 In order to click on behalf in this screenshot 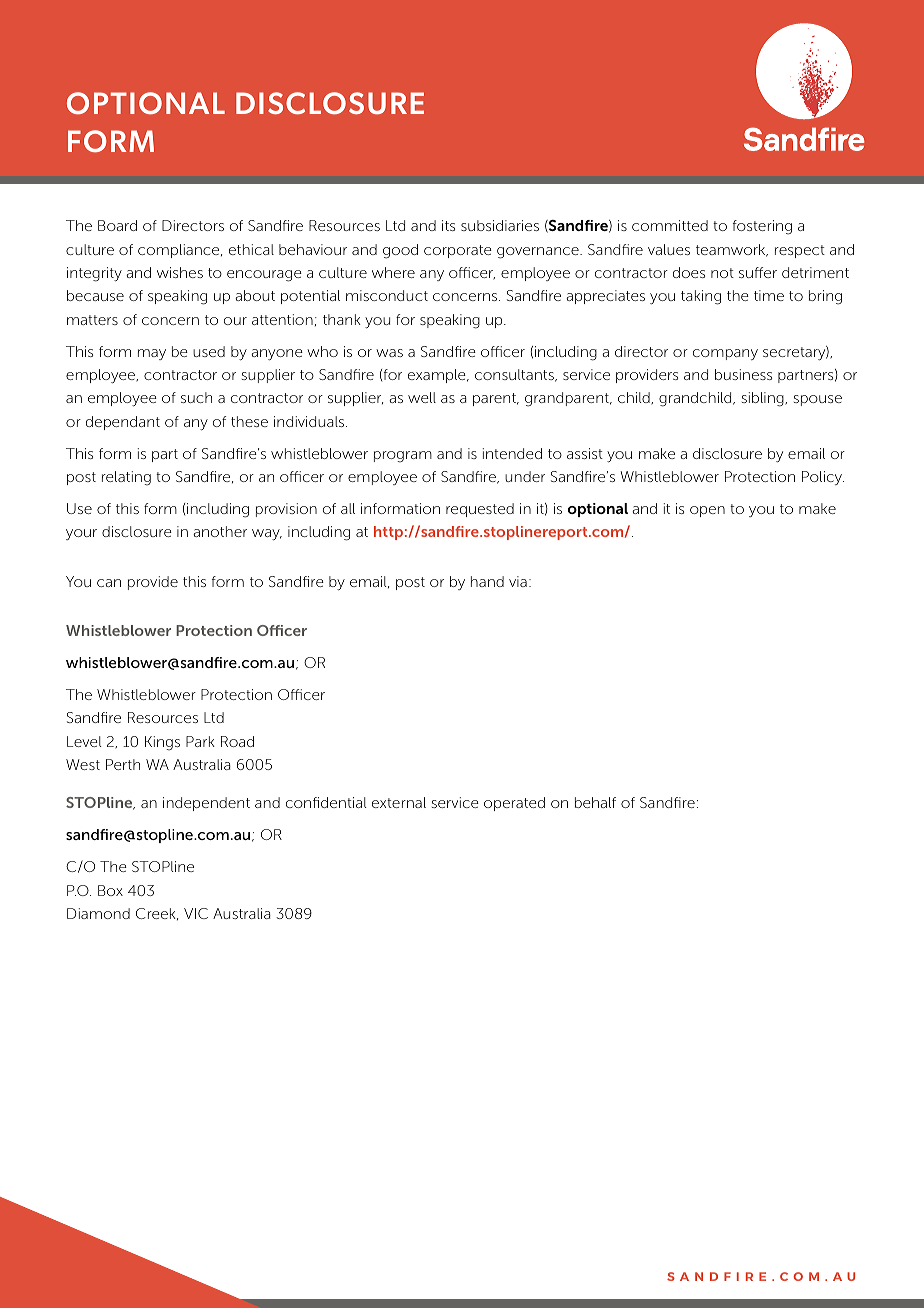, I will do `click(595, 802)`.
